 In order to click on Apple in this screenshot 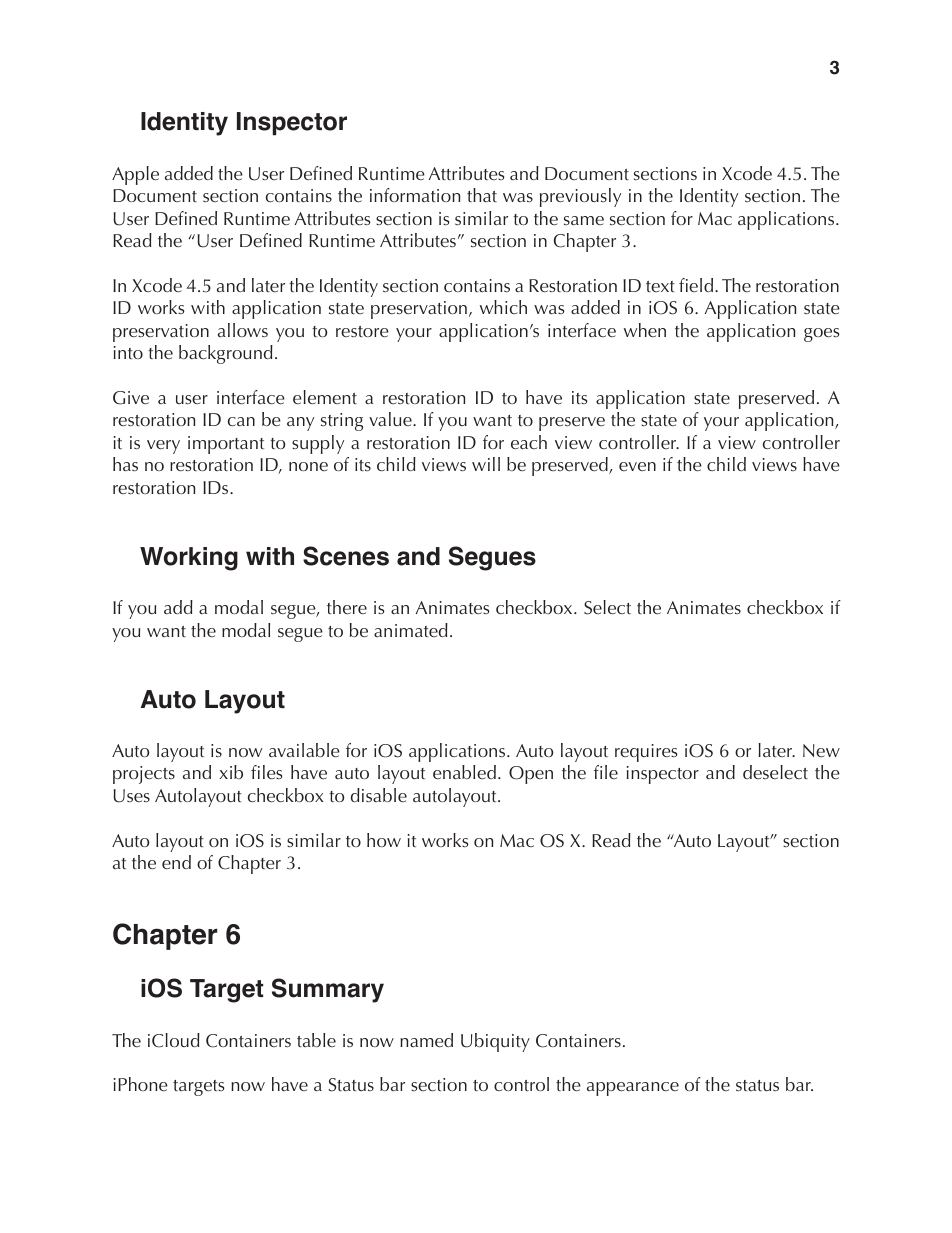, I will do `click(135, 175)`.
